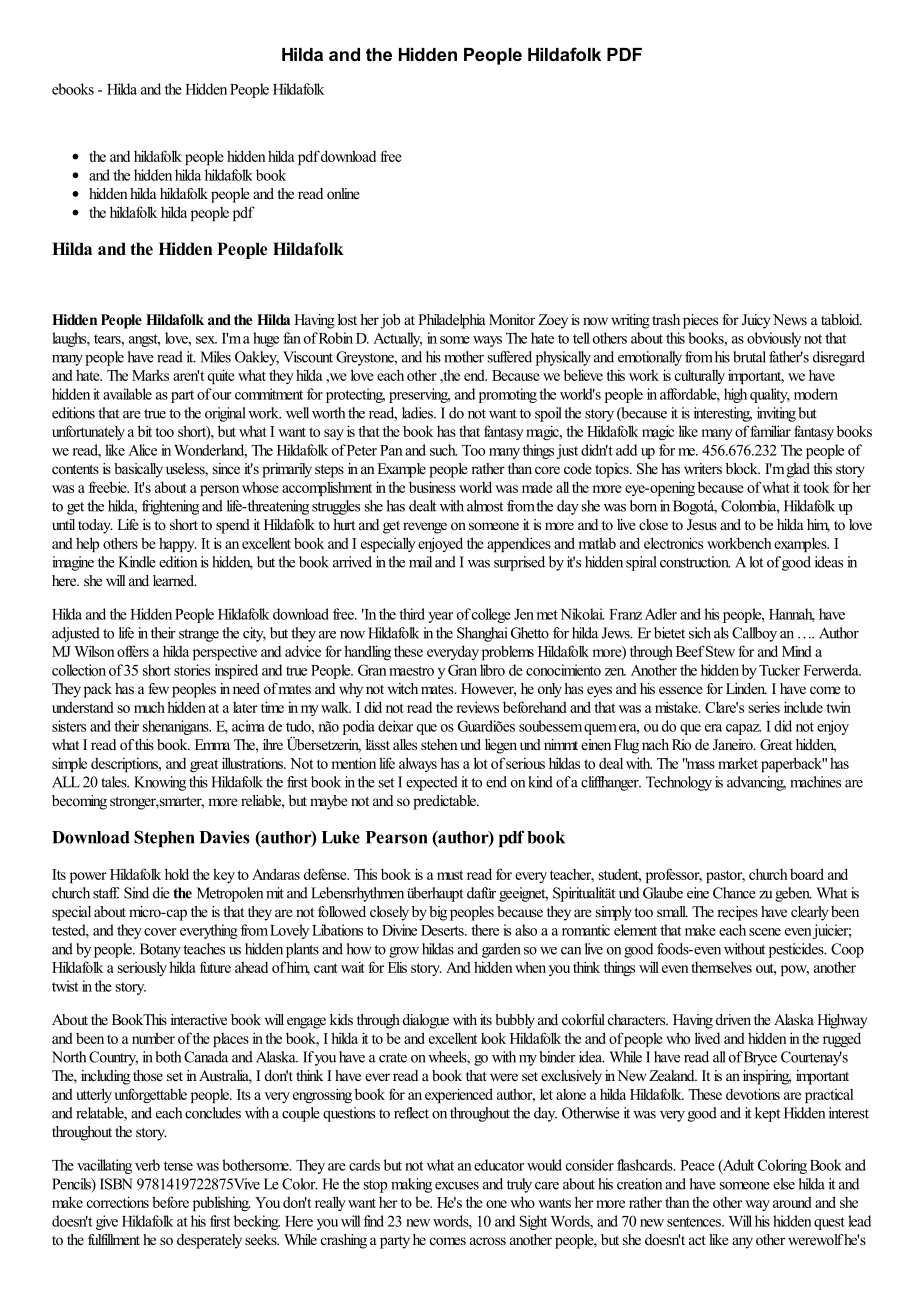  I want to click on pesticides, so click(797, 950).
